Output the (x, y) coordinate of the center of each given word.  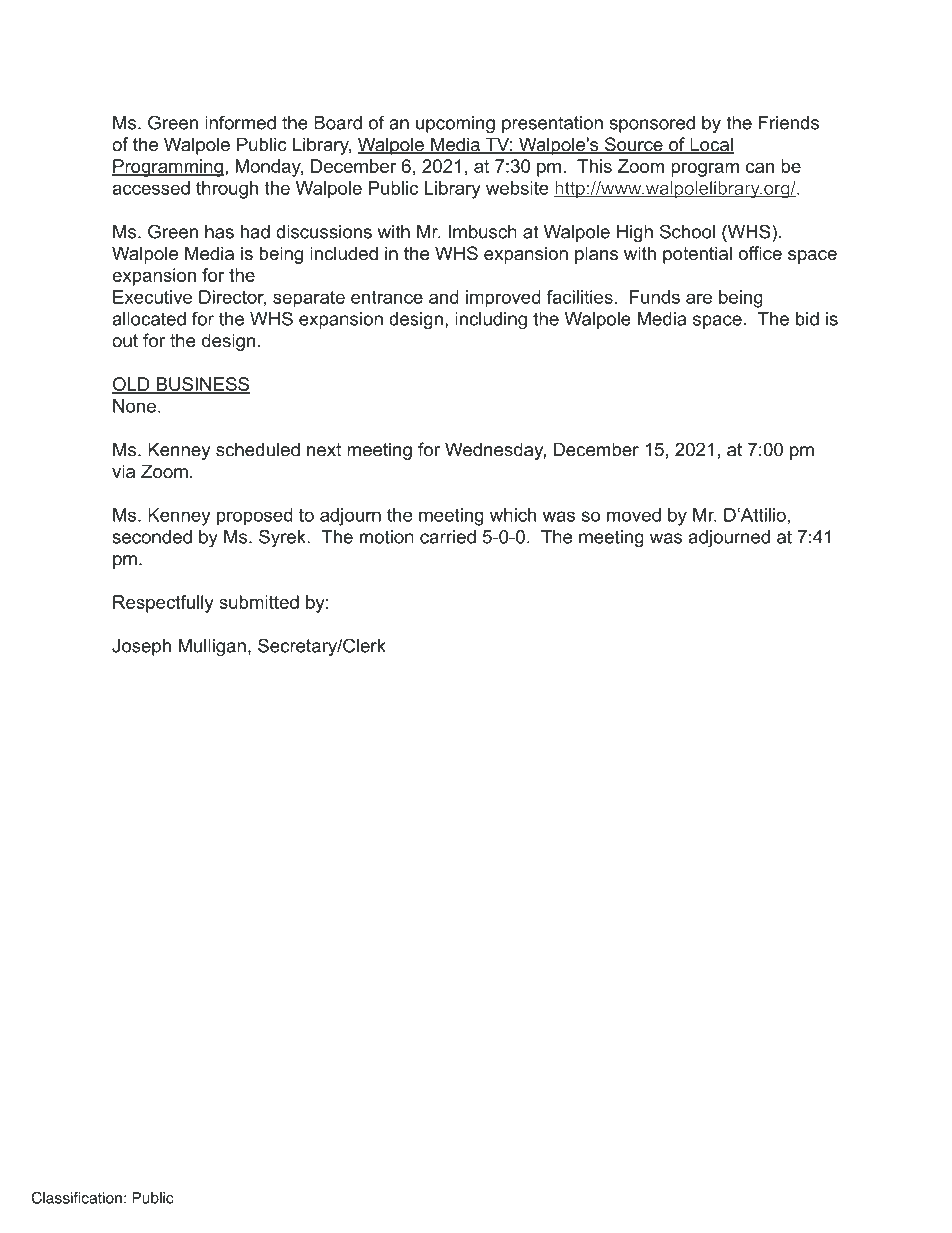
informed (240, 122)
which (513, 515)
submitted (259, 602)
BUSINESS (202, 385)
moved (634, 515)
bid (807, 319)
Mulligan (212, 647)
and (444, 297)
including (491, 321)
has (219, 232)
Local (711, 145)
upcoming (455, 124)
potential (697, 255)
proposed (255, 517)
